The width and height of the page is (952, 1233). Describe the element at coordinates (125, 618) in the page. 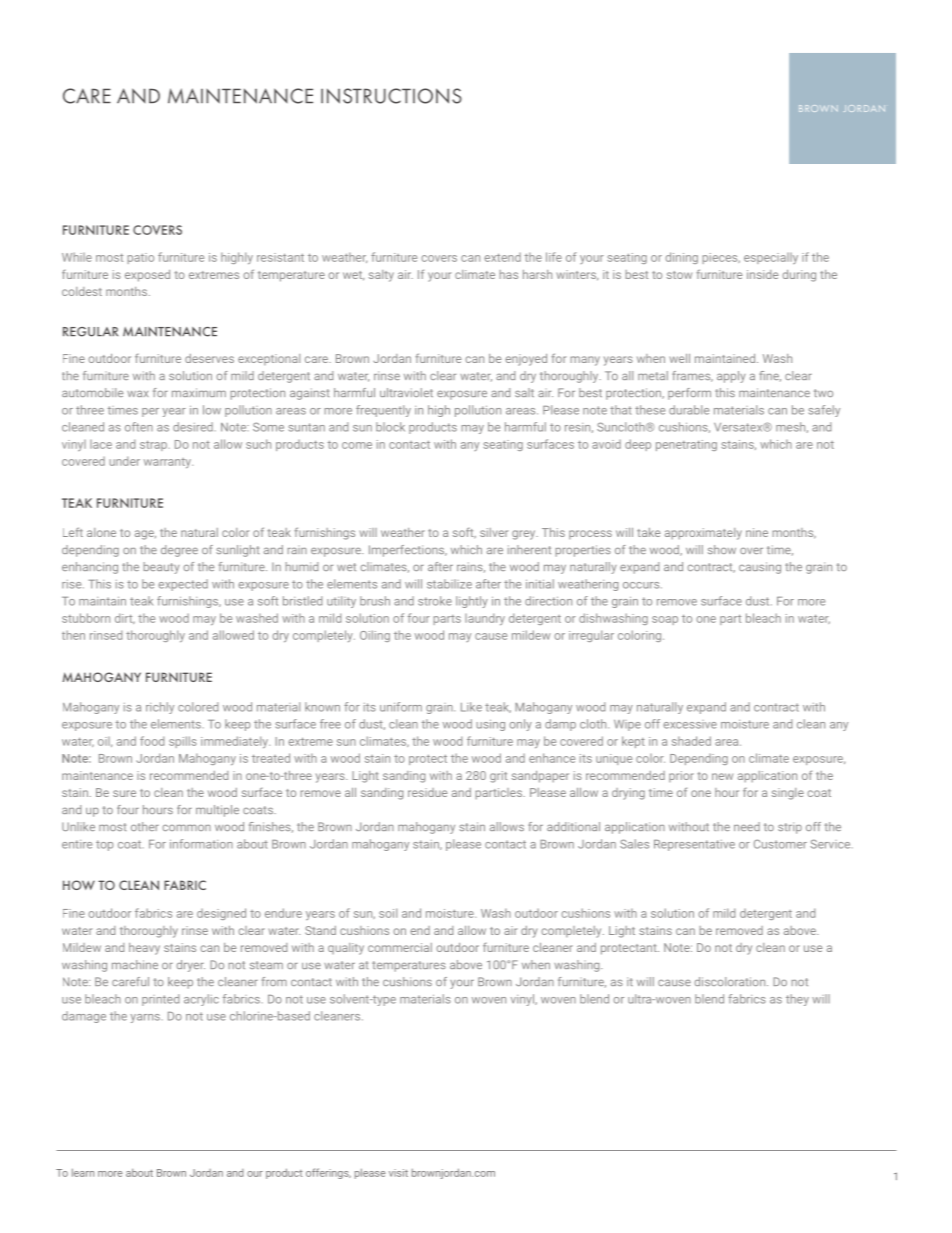

I see `dirt` at that location.
